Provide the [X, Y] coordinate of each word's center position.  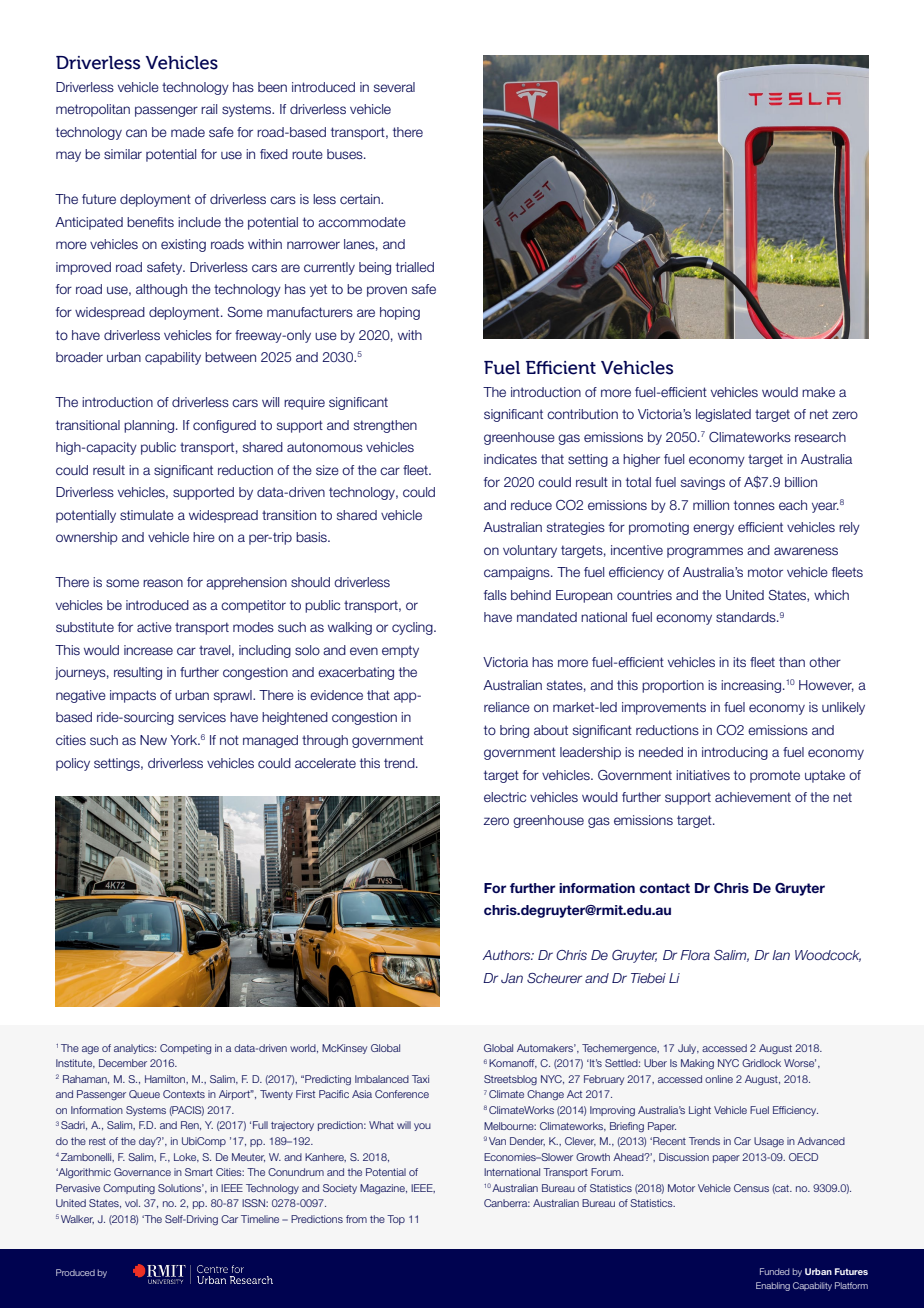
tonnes [754, 505]
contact [664, 888]
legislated [723, 415]
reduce [531, 505]
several [394, 87]
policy [73, 764]
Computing [129, 1189]
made [188, 132]
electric [505, 797]
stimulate [147, 515]
